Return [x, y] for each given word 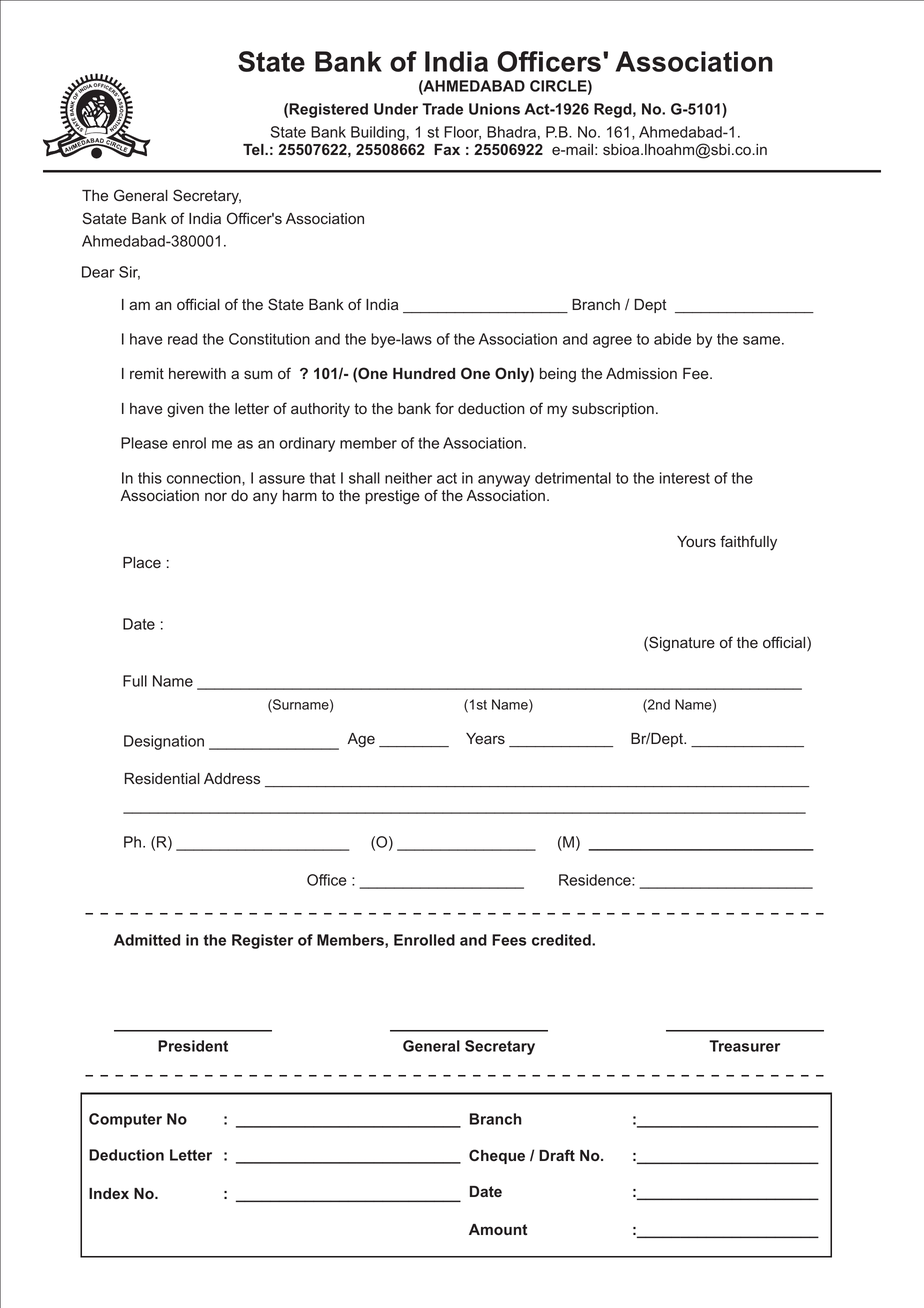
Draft [557, 1155]
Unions [494, 109]
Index [109, 1193]
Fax [447, 149]
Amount [498, 1229]
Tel [254, 149]
